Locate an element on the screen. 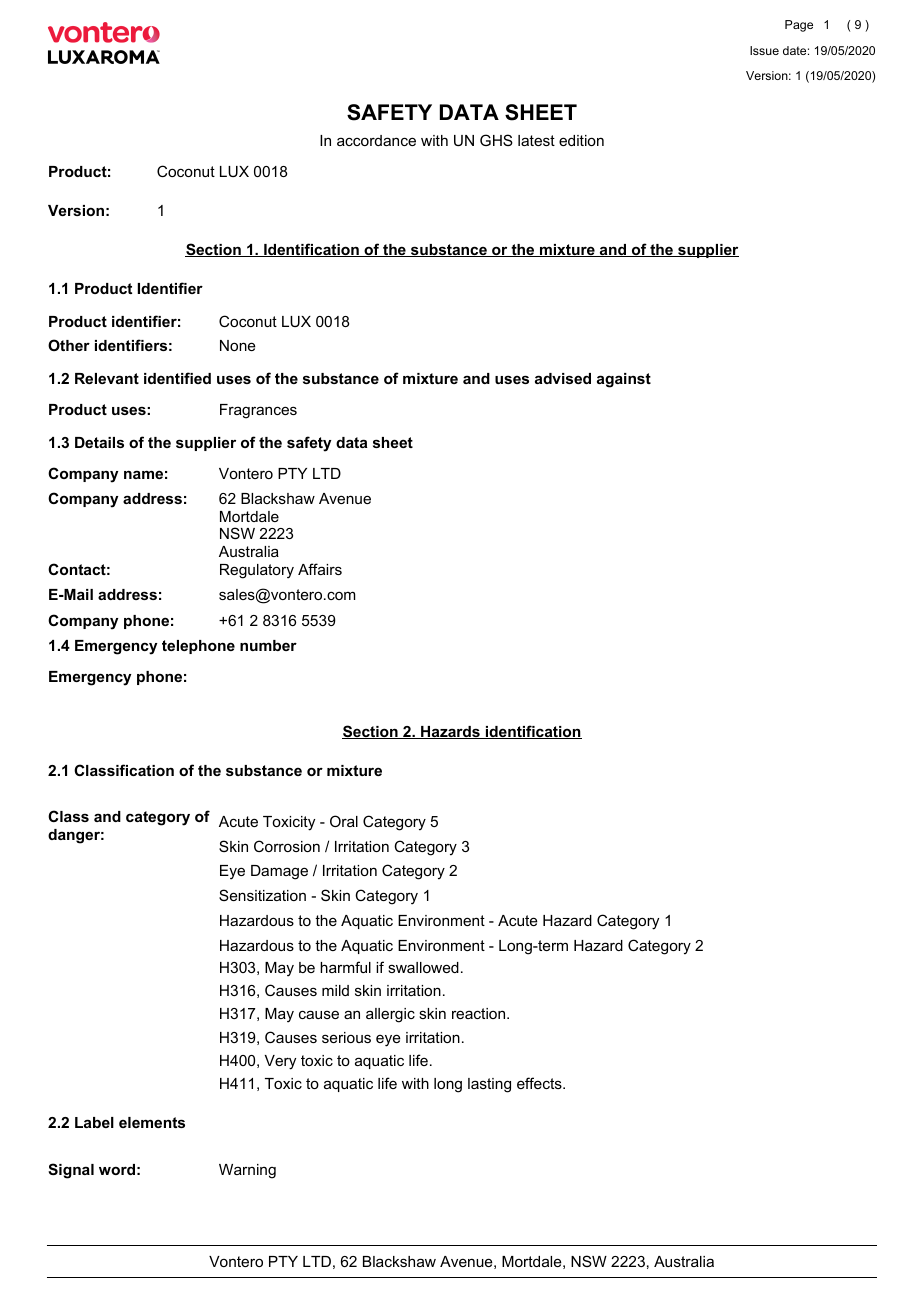 The height and width of the screenshot is (1308, 924). reaction is located at coordinates (480, 1013).
